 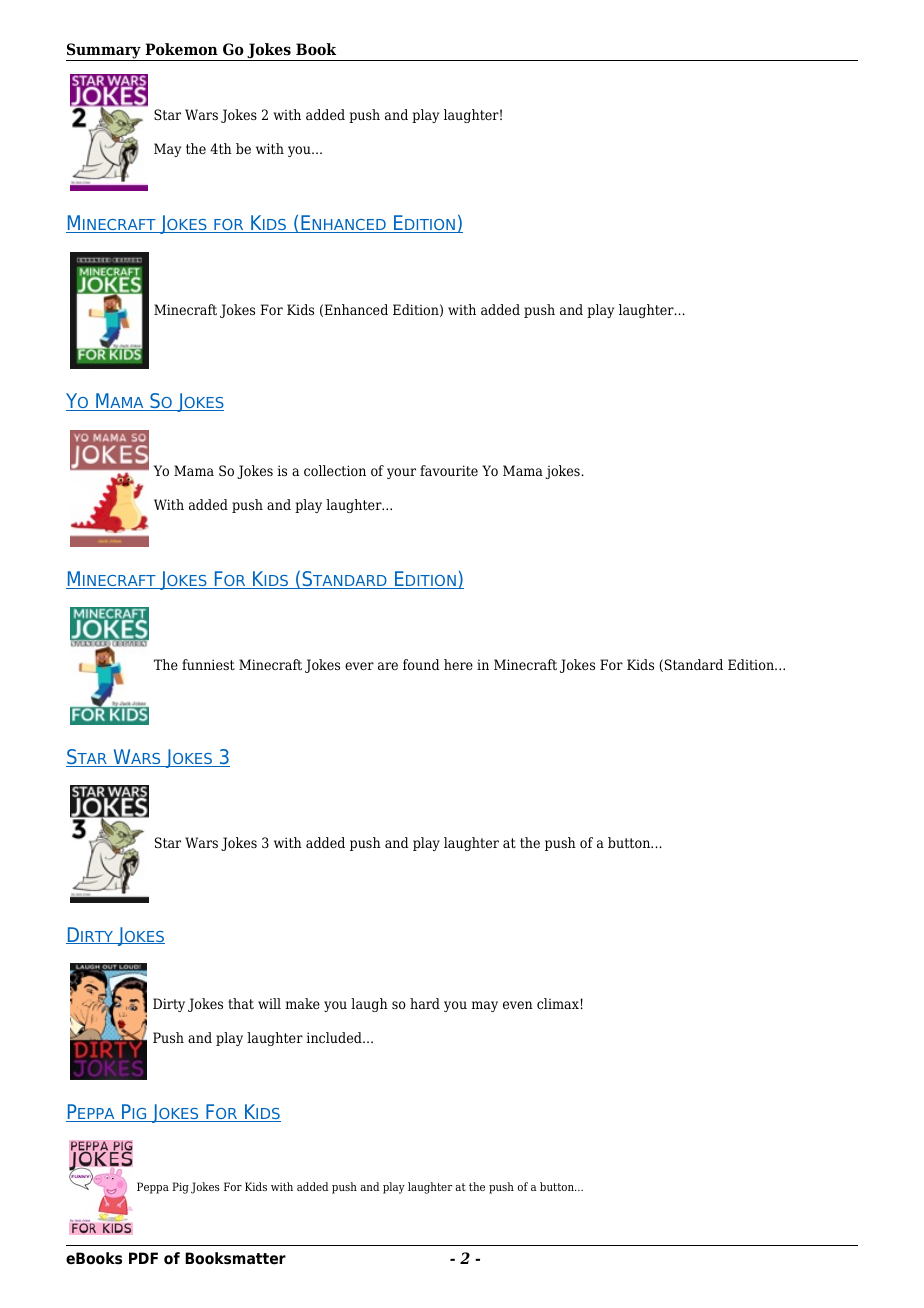 What do you see at coordinates (104, 52) in the screenshot?
I see `Summary` at bounding box center [104, 52].
